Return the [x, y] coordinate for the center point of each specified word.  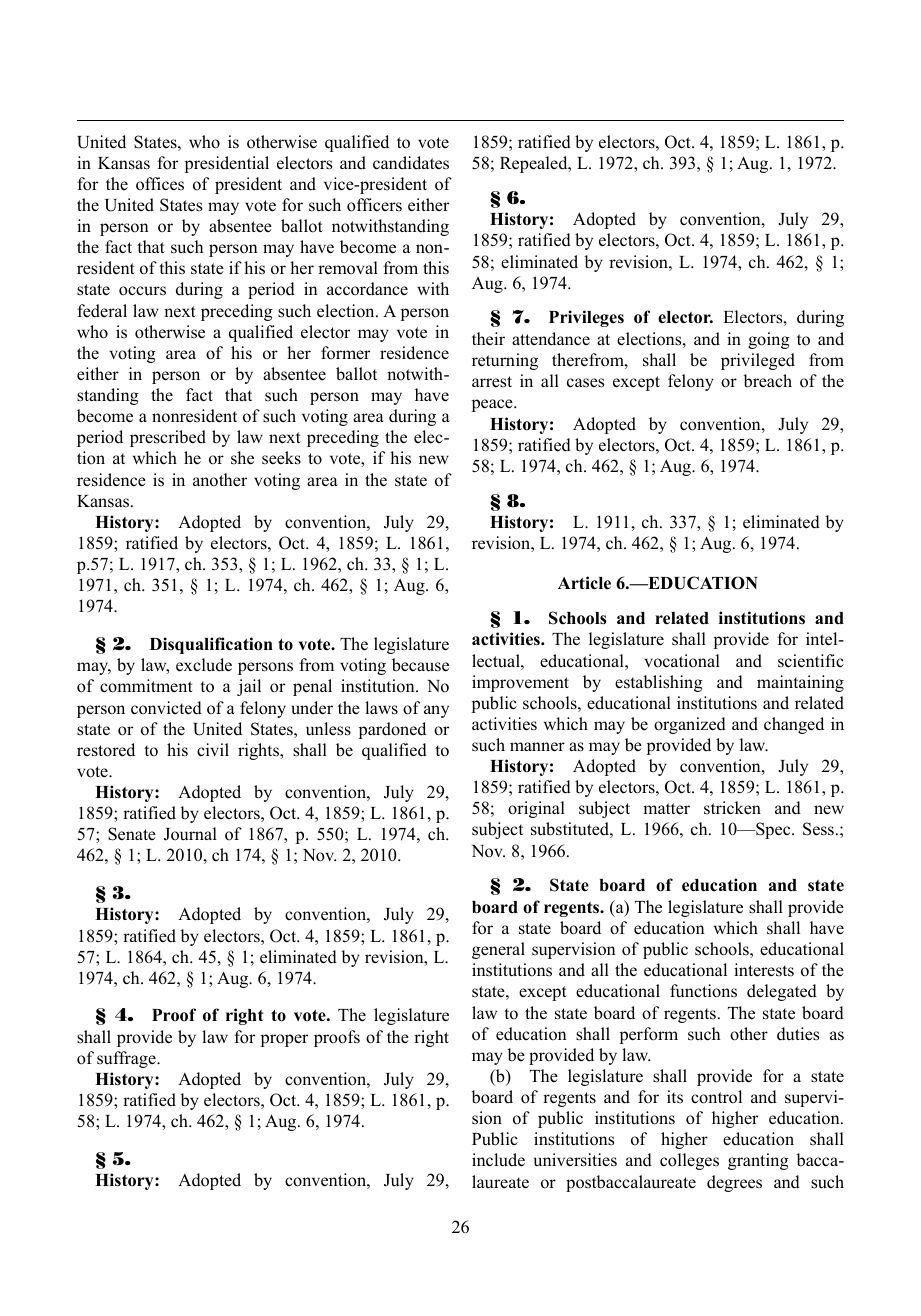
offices [160, 184]
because [420, 665]
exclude [204, 665]
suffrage [127, 1059]
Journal [190, 834]
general [498, 950]
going [769, 340]
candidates [411, 163]
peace [493, 405]
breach [767, 381]
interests [764, 970]
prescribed [168, 438]
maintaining [800, 683]
